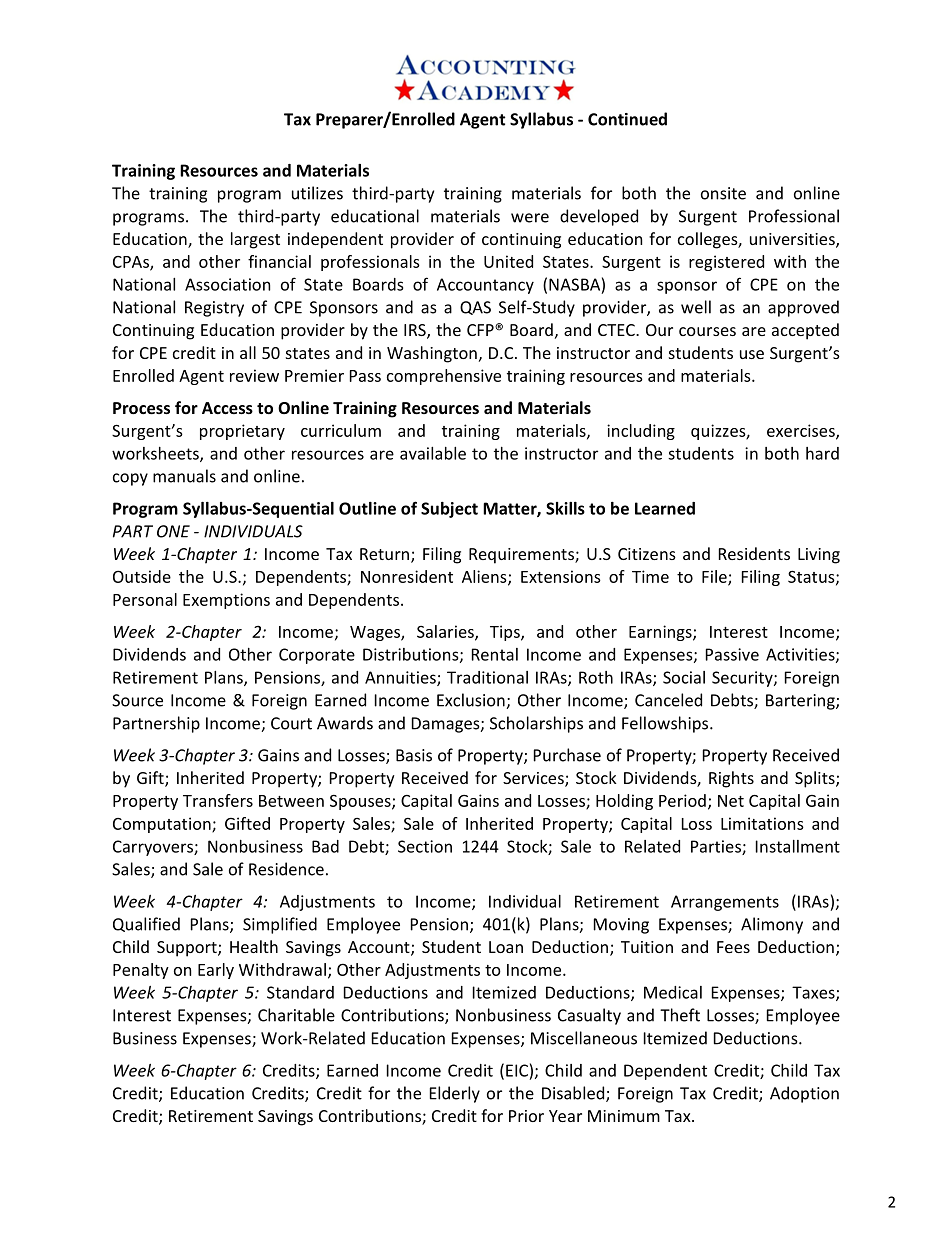  What do you see at coordinates (163, 825) in the screenshot?
I see `Computation` at bounding box center [163, 825].
